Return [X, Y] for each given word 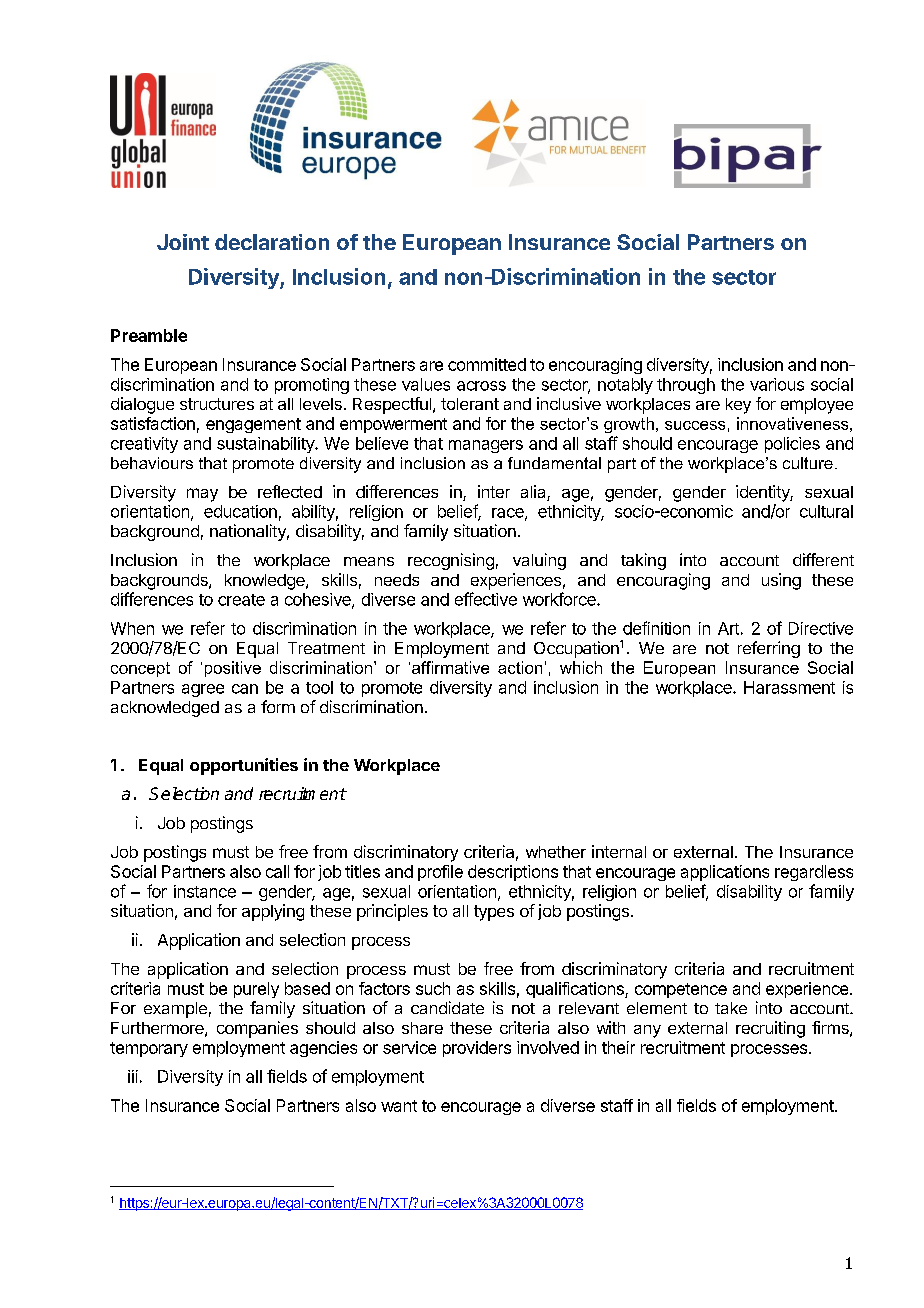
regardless [814, 873]
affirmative [450, 667]
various [777, 384]
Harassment [789, 687]
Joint [183, 242]
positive [233, 669]
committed [487, 364]
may [202, 495]
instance [205, 891]
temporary [149, 1049]
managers [486, 446]
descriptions [513, 873]
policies [792, 445]
